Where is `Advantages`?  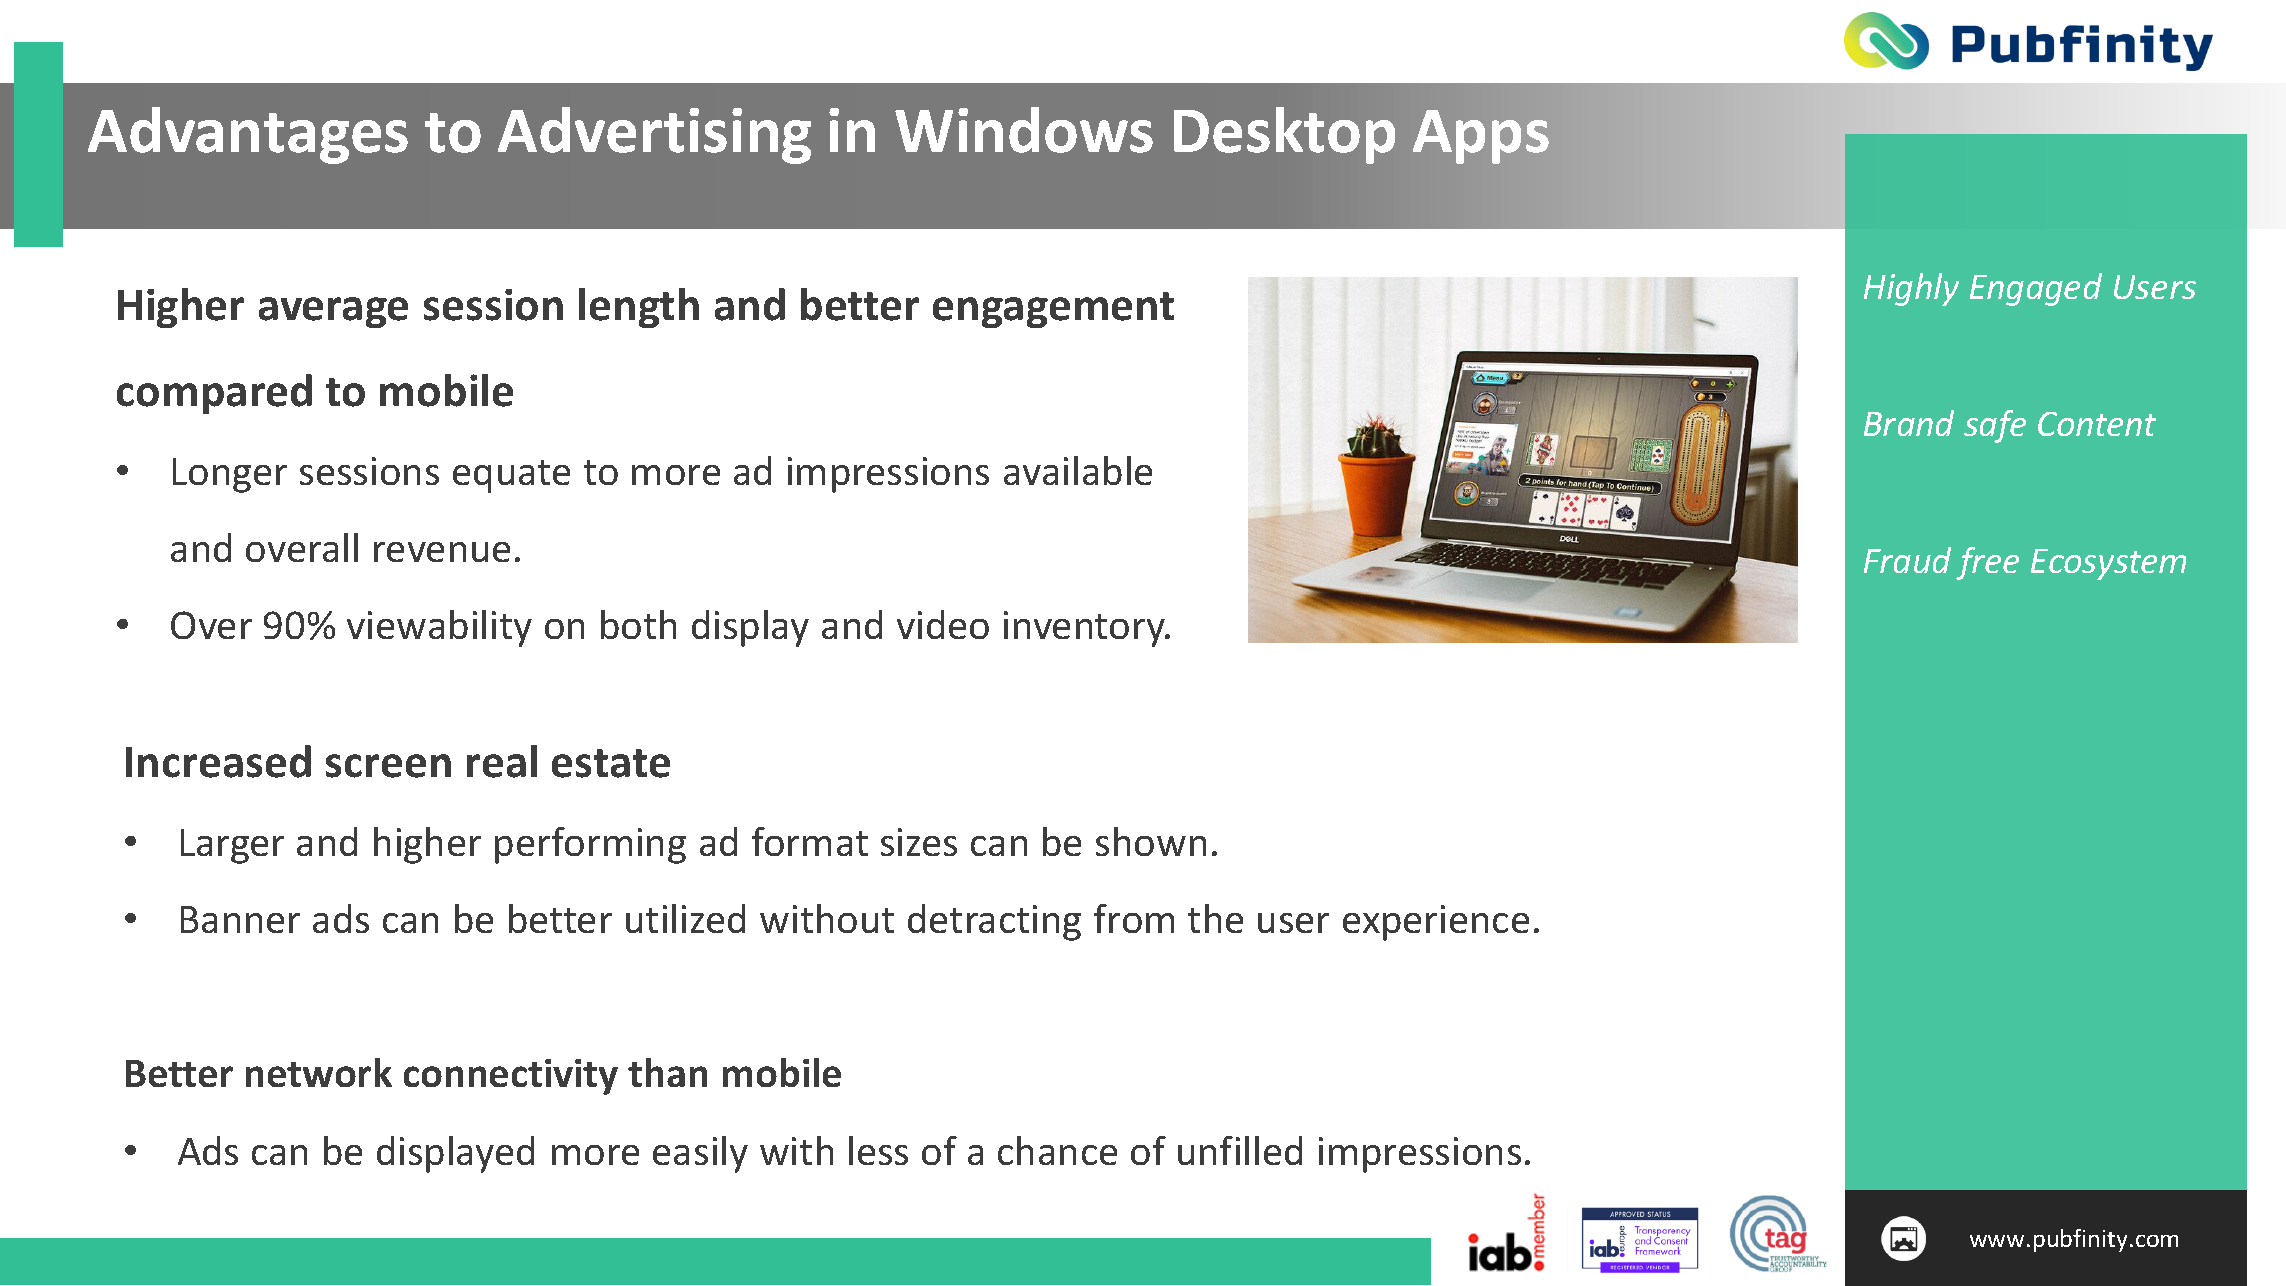
Advantages is located at coordinates (248, 135).
